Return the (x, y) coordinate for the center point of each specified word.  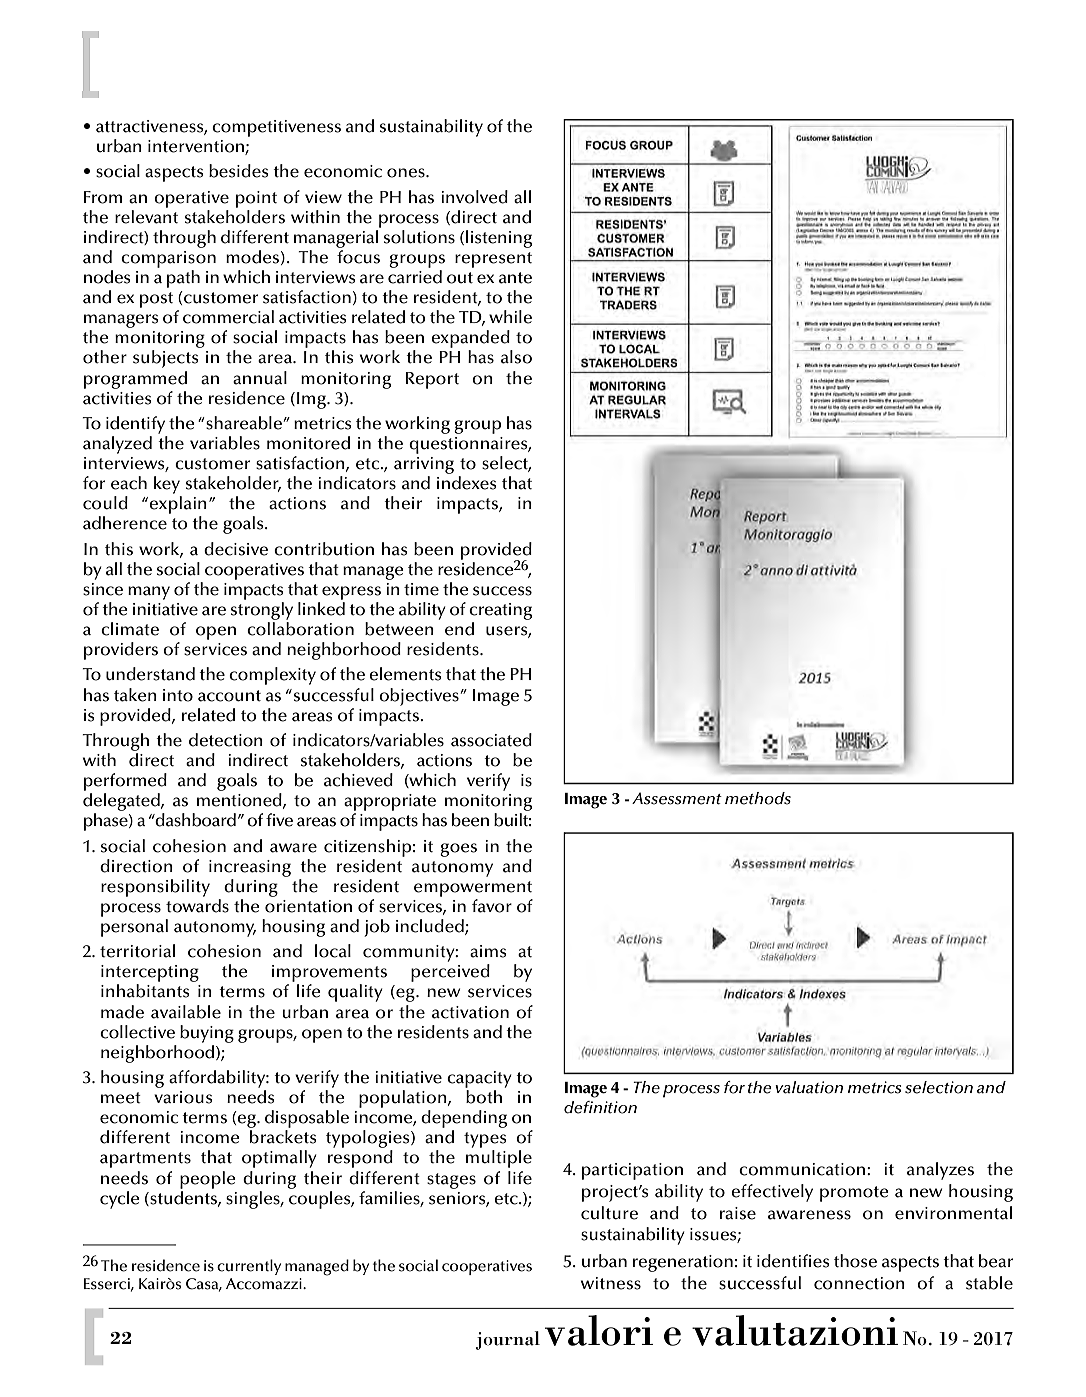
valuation (809, 1087)
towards (197, 906)
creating (500, 611)
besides (239, 171)
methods (758, 798)
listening (499, 239)
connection (859, 1283)
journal (508, 1340)
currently (249, 1267)
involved (474, 197)
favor (492, 906)
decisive (236, 549)
